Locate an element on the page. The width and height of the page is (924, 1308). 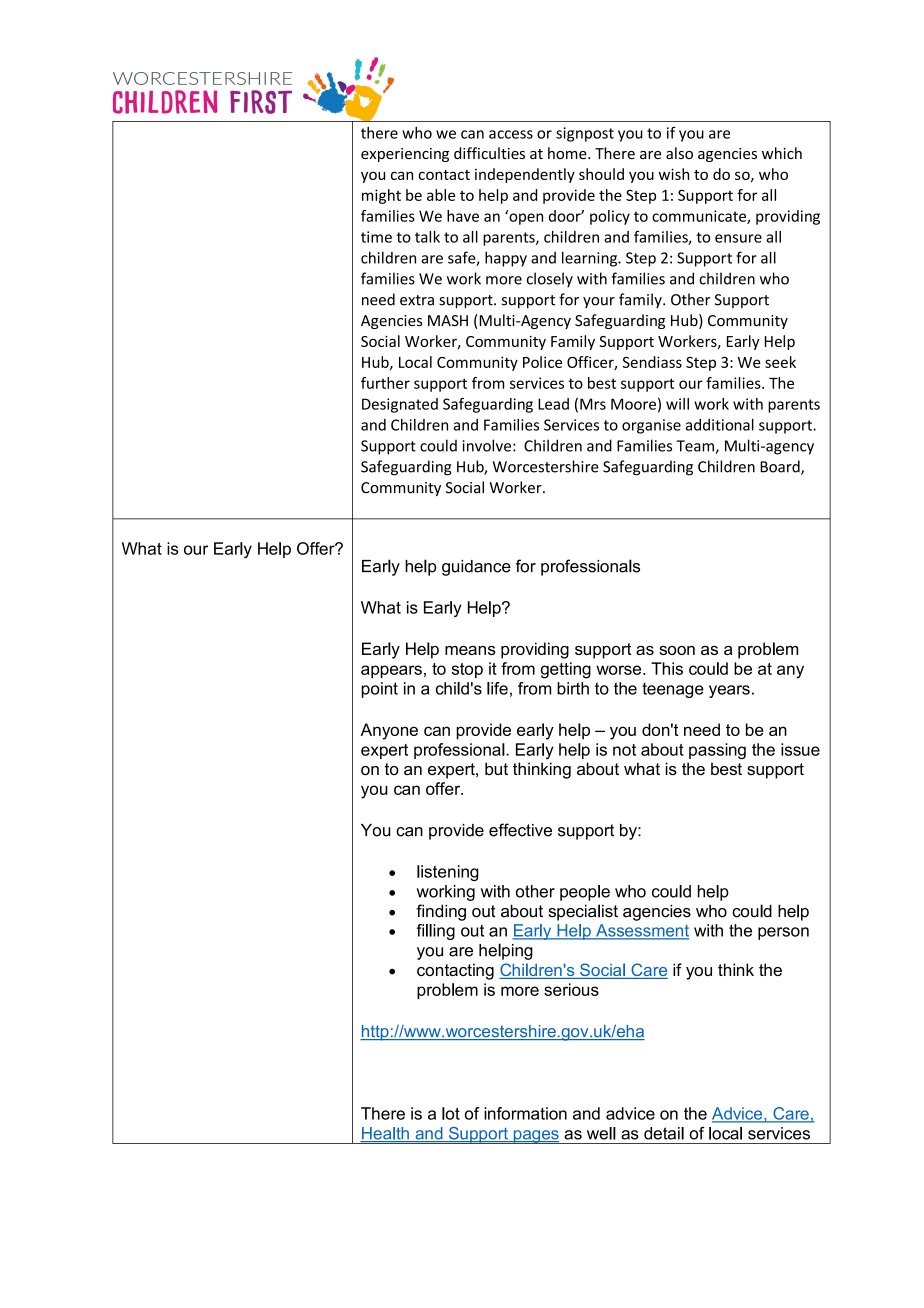
listening is located at coordinates (448, 873).
